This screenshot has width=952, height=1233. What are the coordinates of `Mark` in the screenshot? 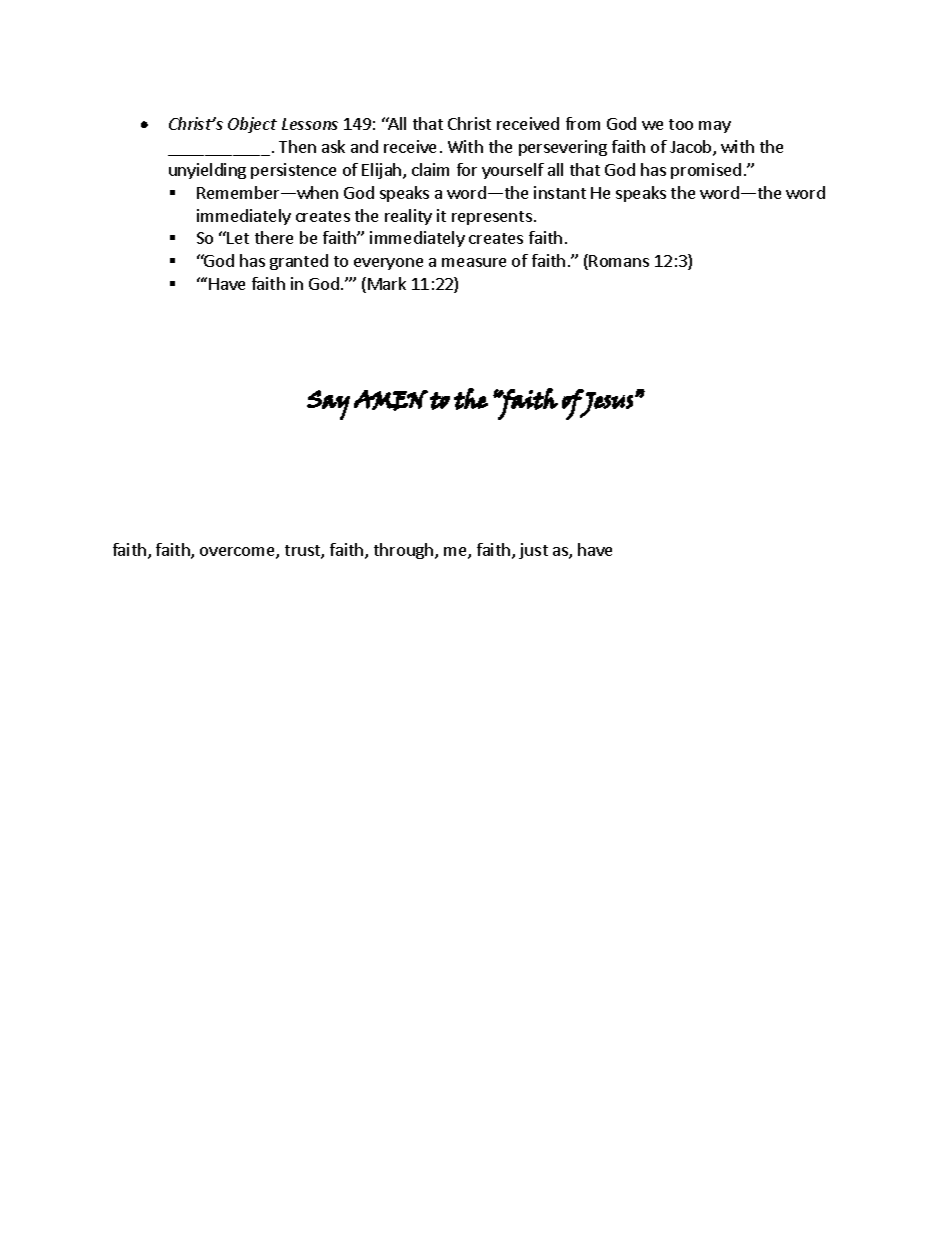 It's located at (387, 283).
